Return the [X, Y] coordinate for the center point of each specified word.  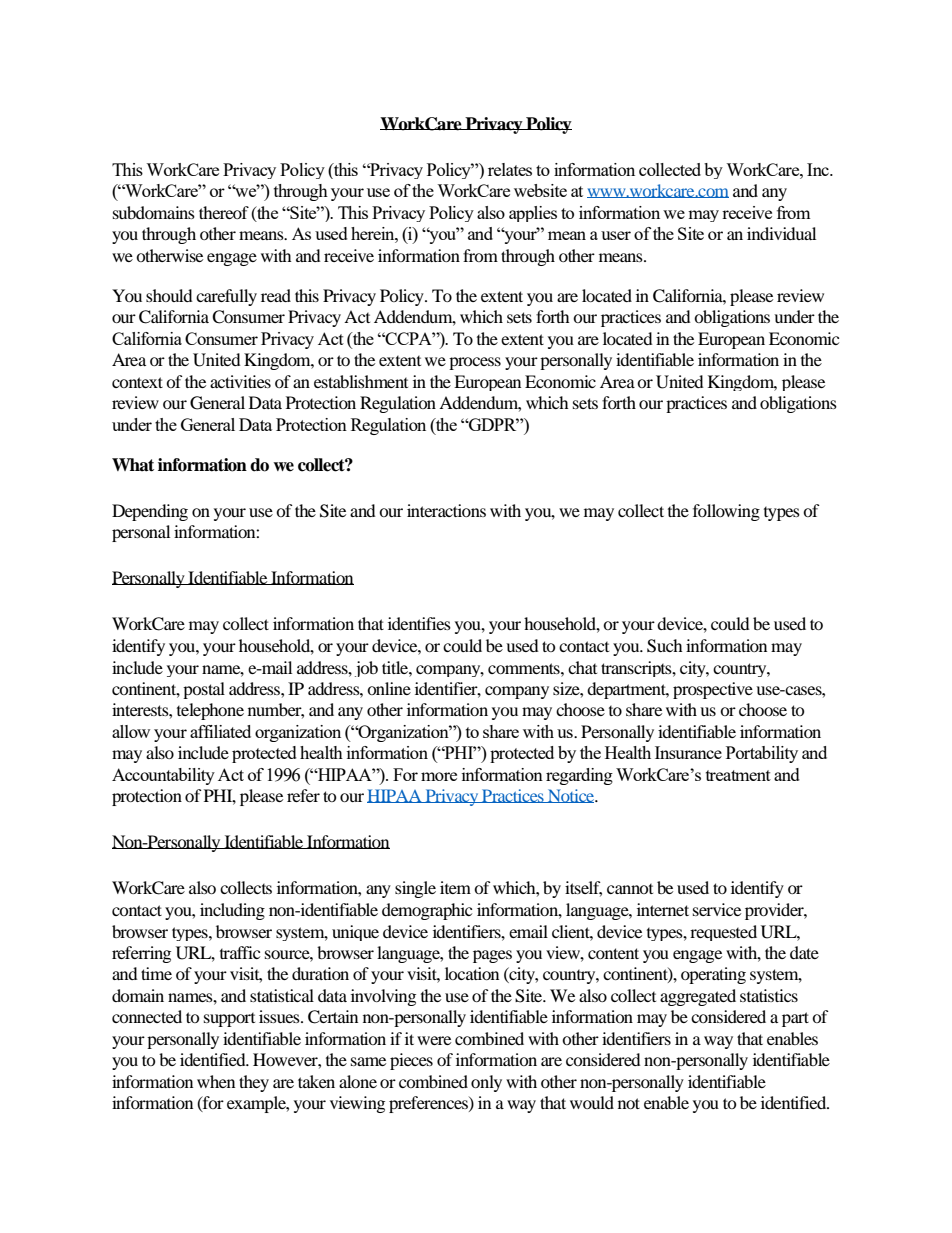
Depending [150, 512]
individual [781, 233]
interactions [446, 510]
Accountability [163, 776]
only [486, 1083]
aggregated [698, 997]
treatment [738, 775]
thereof [224, 212]
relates [510, 169]
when [216, 1081]
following [726, 512]
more [439, 776]
